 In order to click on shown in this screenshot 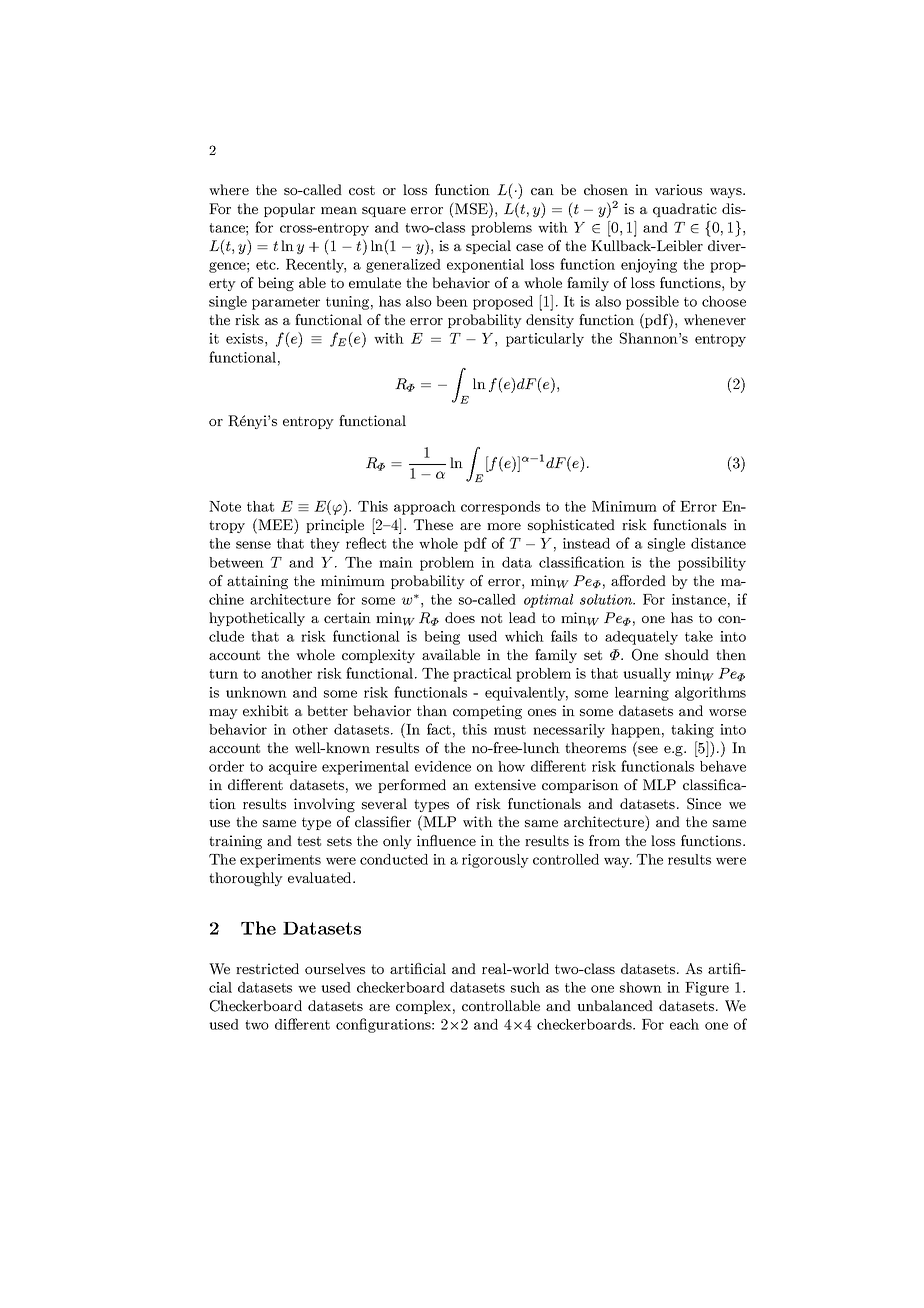, I will do `click(641, 987)`.
